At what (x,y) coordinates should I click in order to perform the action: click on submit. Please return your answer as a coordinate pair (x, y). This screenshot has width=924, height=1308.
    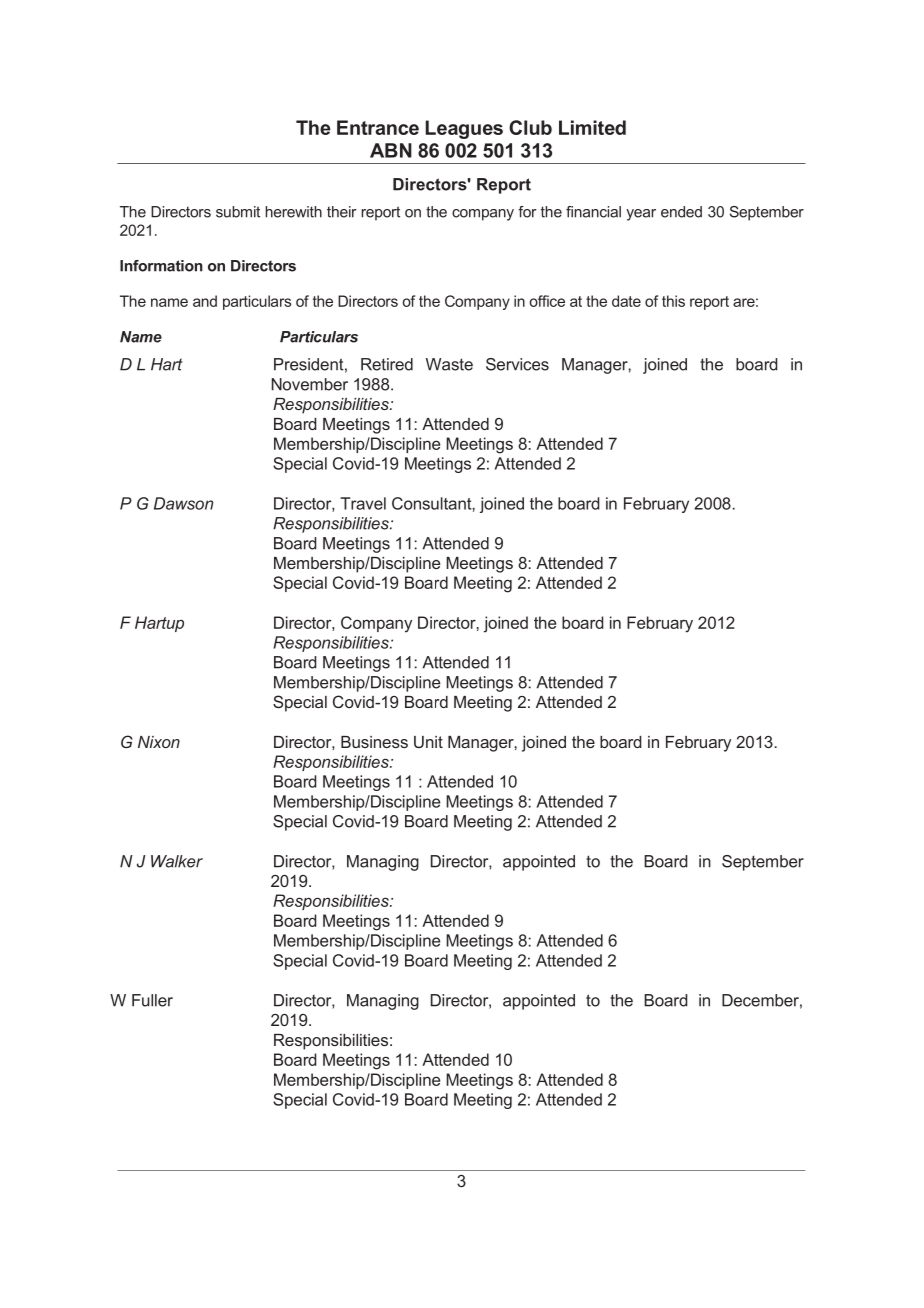
    Looking at the image, I should click on (238, 212).
